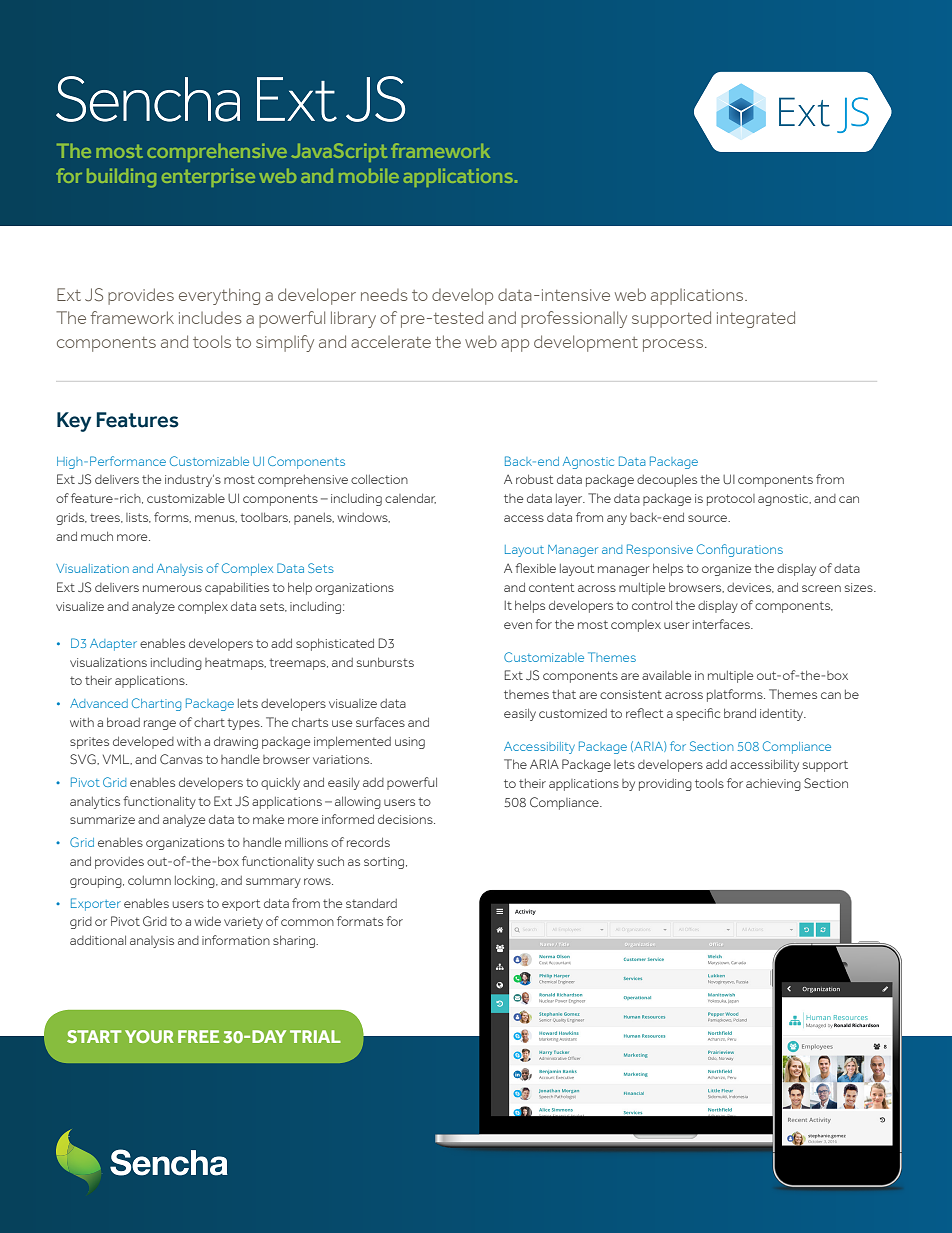  What do you see at coordinates (208, 921) in the screenshot?
I see `wide` at bounding box center [208, 921].
